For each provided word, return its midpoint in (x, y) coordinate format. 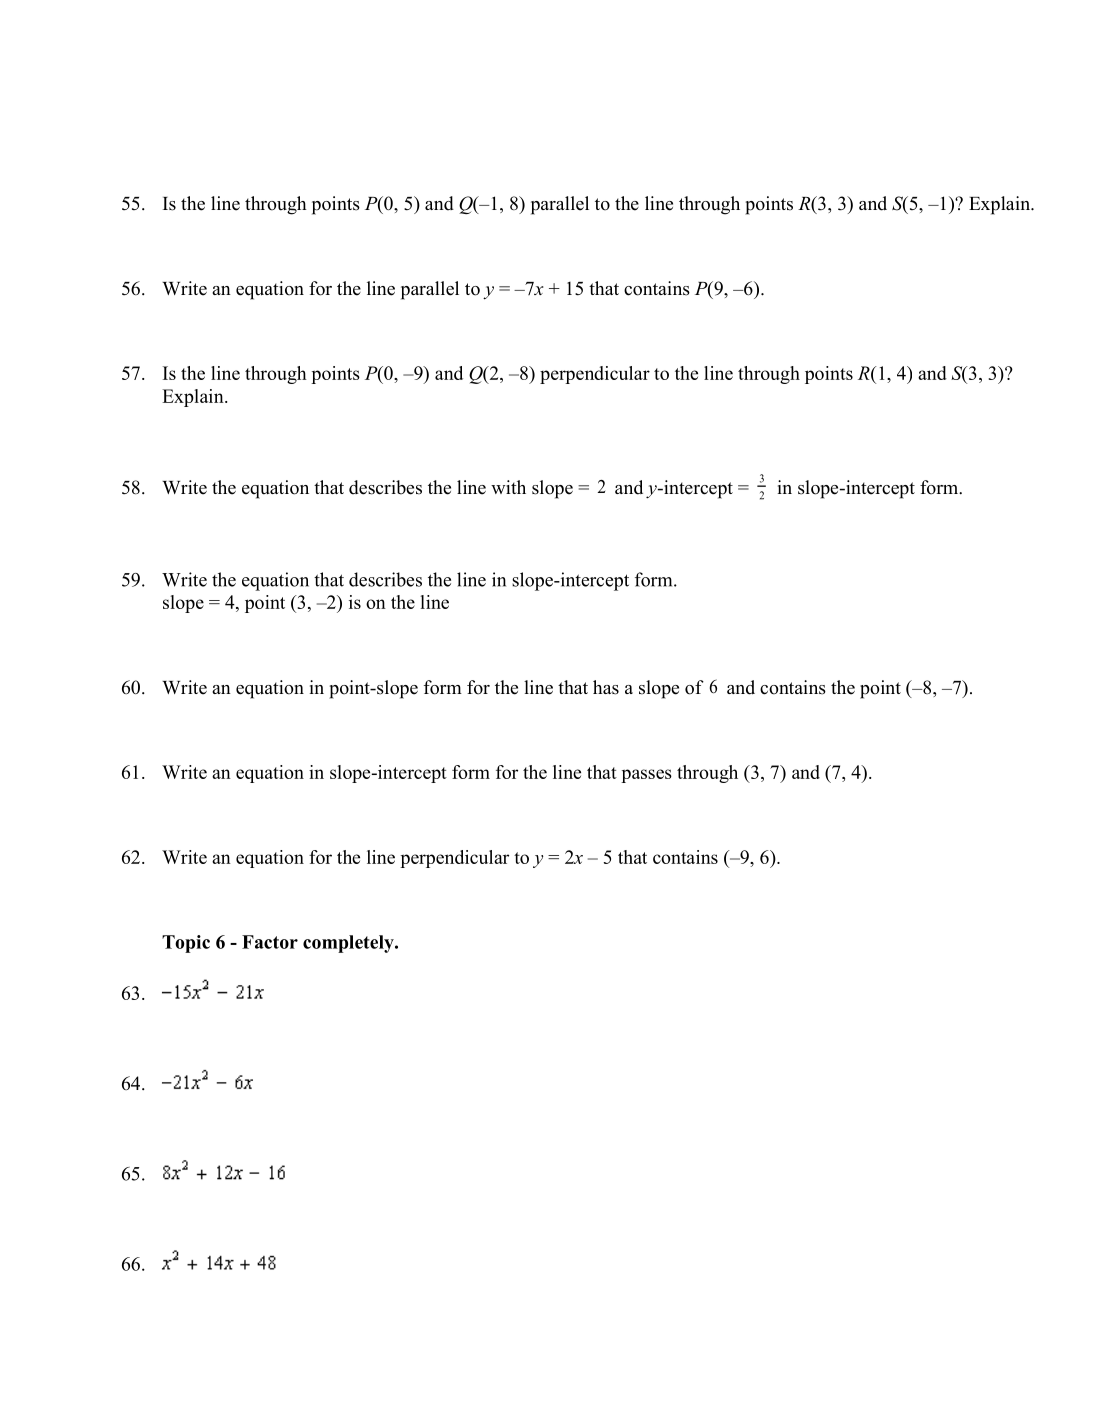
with (508, 487)
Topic (186, 944)
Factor (270, 942)
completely (349, 944)
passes (646, 776)
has (606, 687)
